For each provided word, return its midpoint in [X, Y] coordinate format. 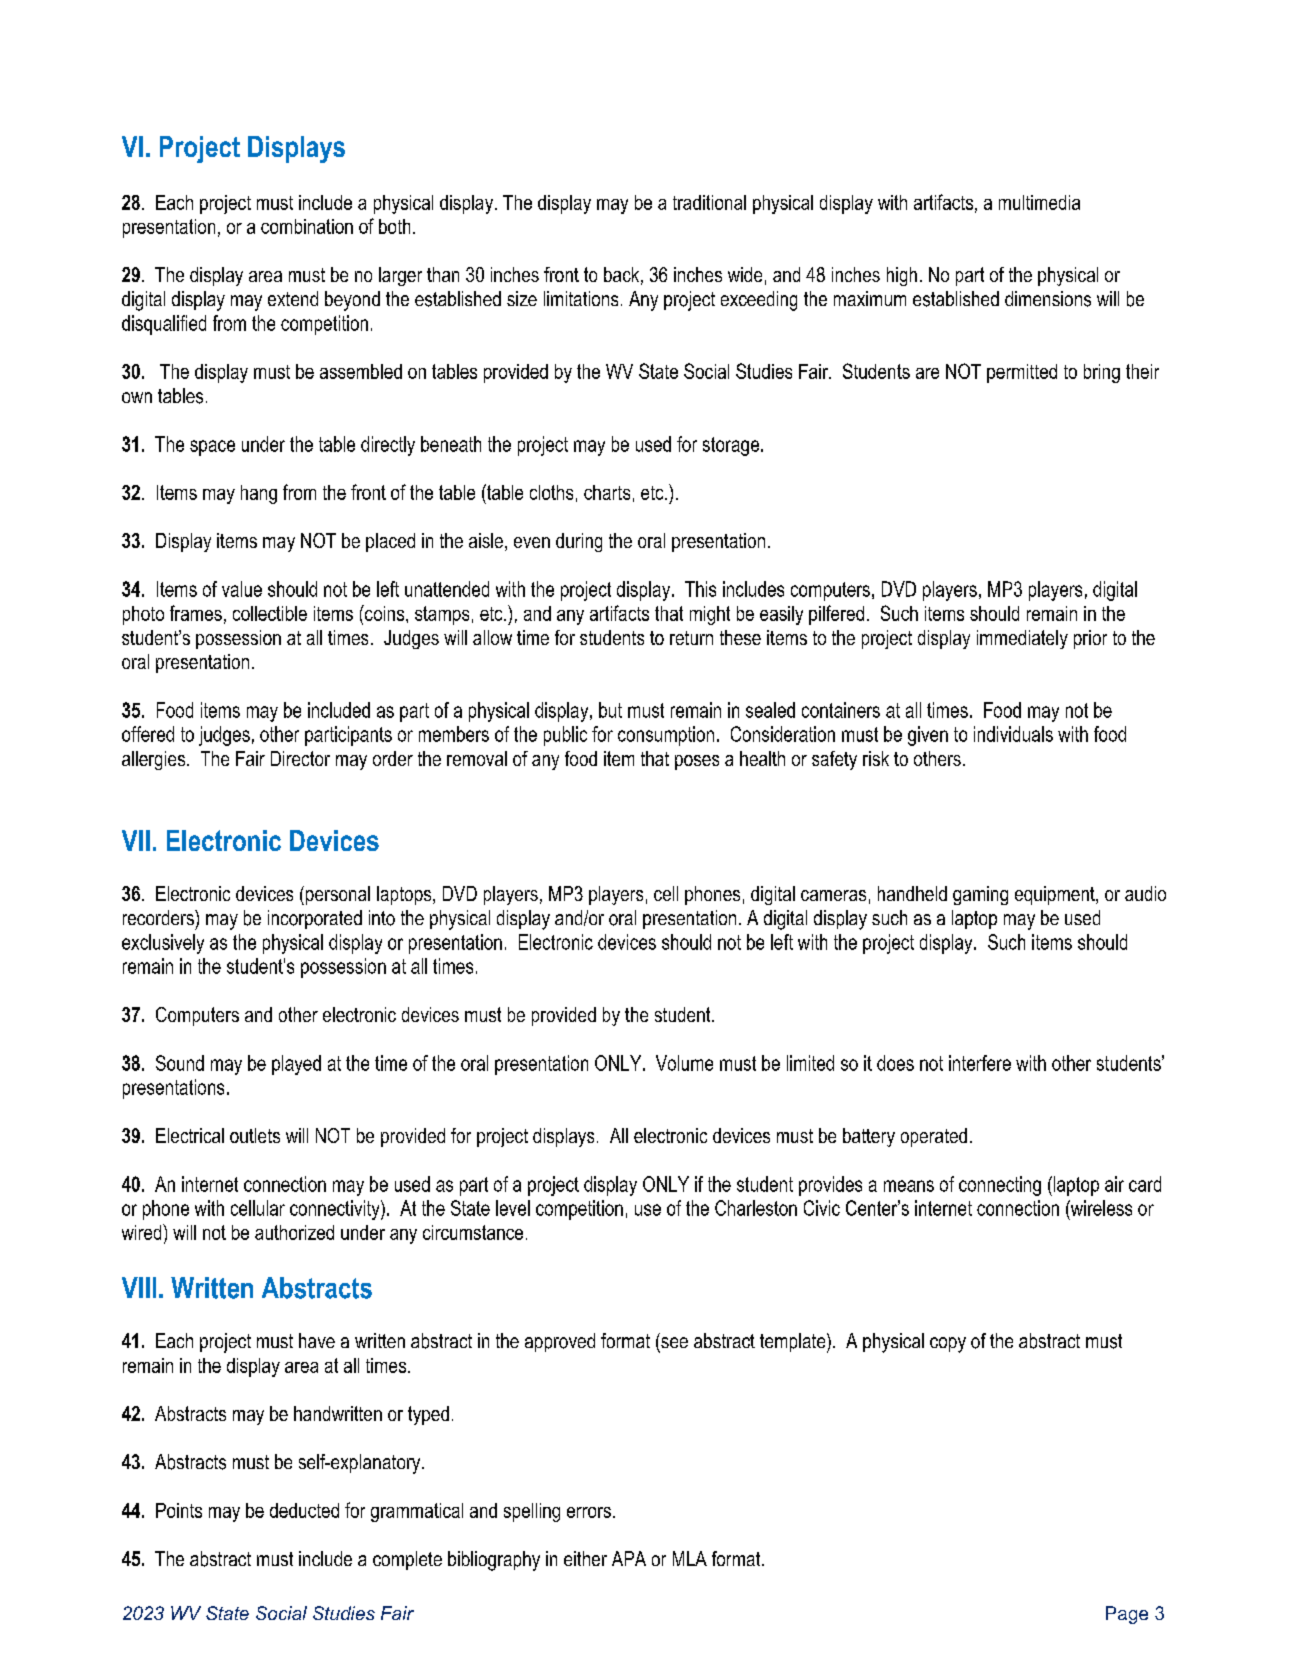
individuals [1013, 734]
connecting [1000, 1186]
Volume [684, 1063]
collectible [270, 613]
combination [307, 226]
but [610, 710]
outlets [255, 1135]
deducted [304, 1510]
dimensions [1048, 299]
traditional [709, 202]
